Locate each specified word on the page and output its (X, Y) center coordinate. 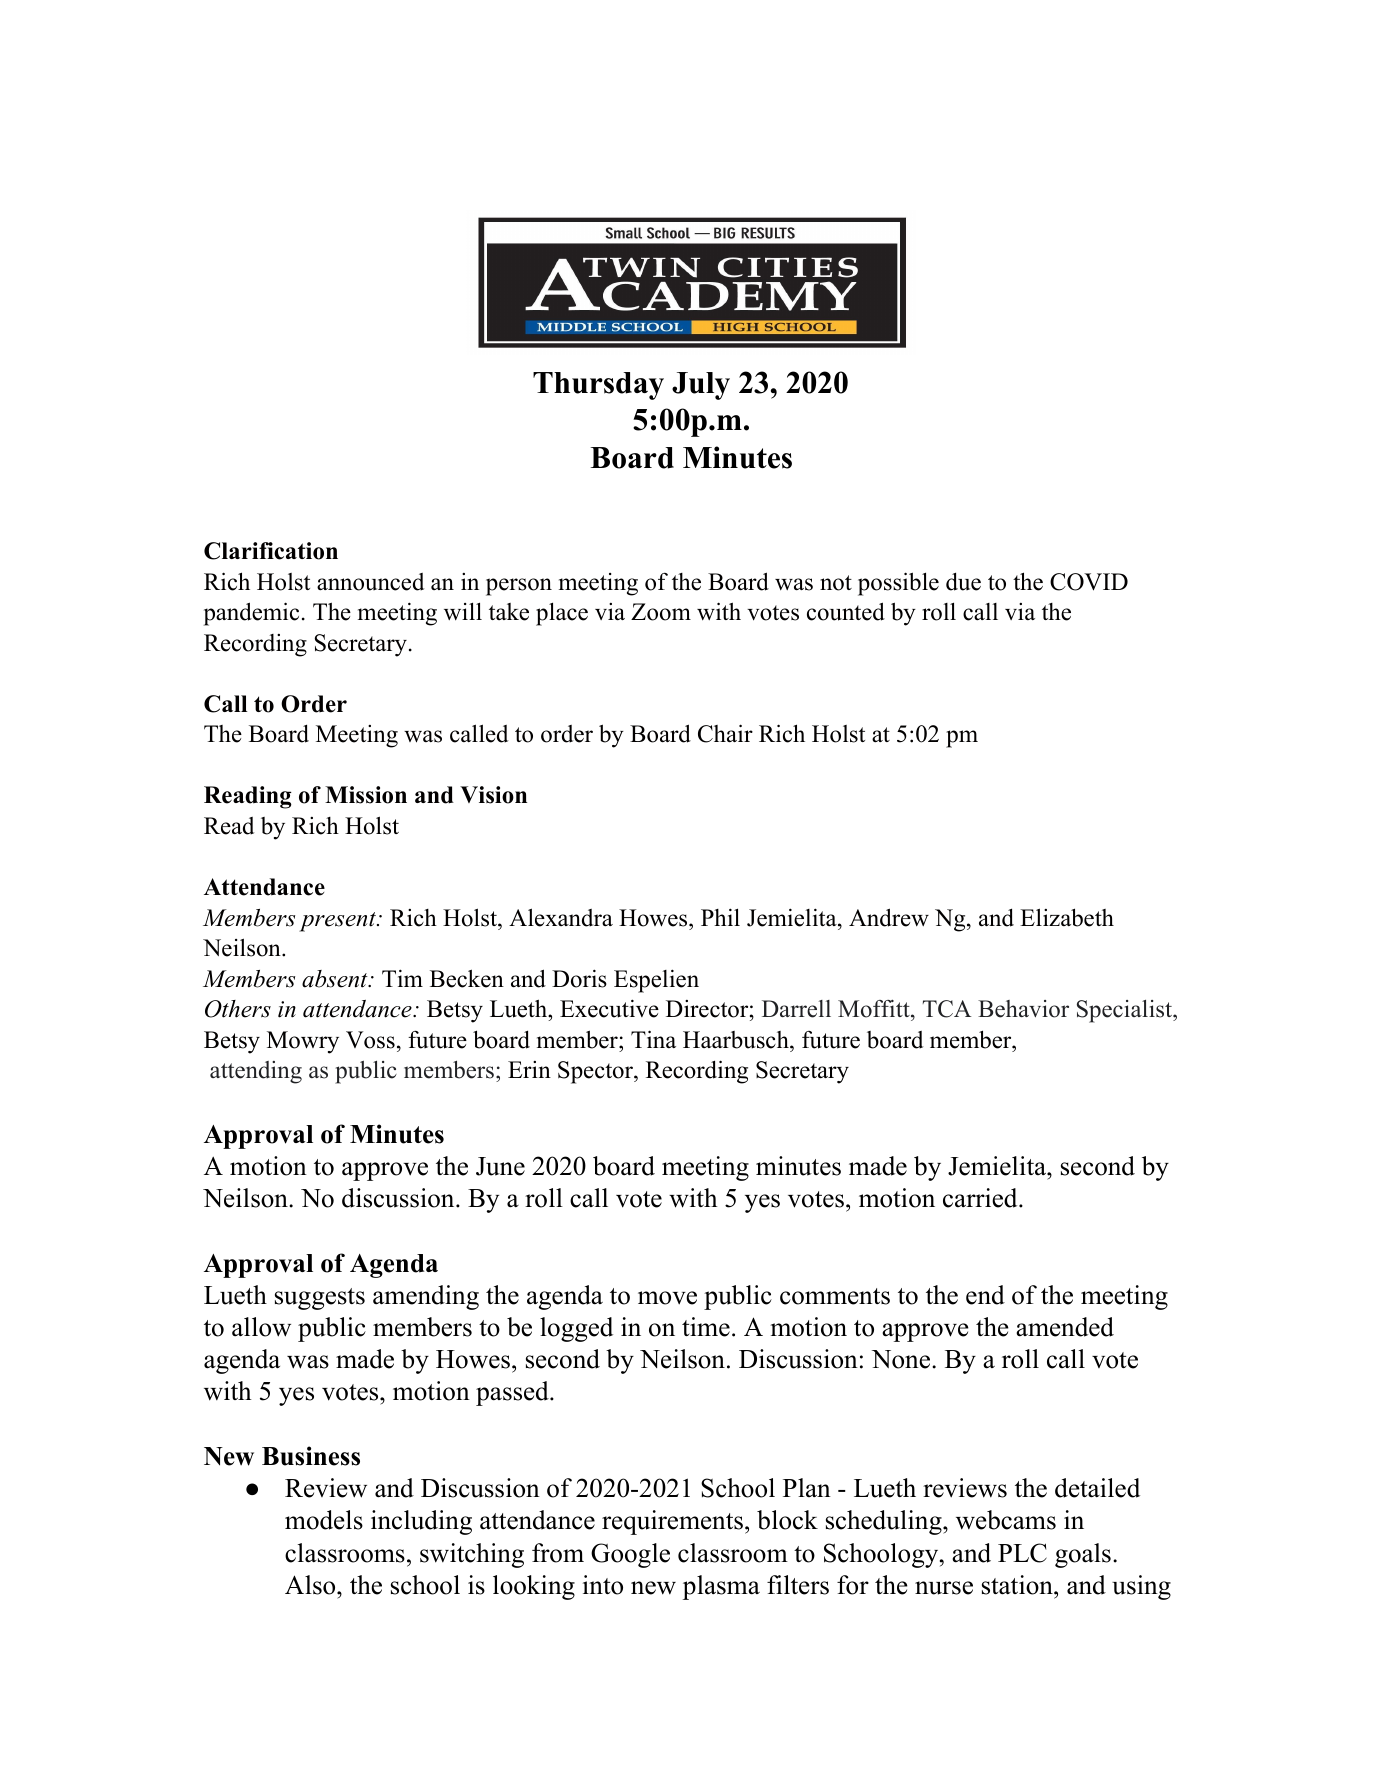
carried (980, 1198)
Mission (366, 795)
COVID (1089, 582)
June (500, 1166)
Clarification (271, 551)
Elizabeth (1067, 917)
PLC (1022, 1553)
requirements (672, 1522)
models (324, 1520)
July (701, 386)
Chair (725, 733)
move (667, 1298)
